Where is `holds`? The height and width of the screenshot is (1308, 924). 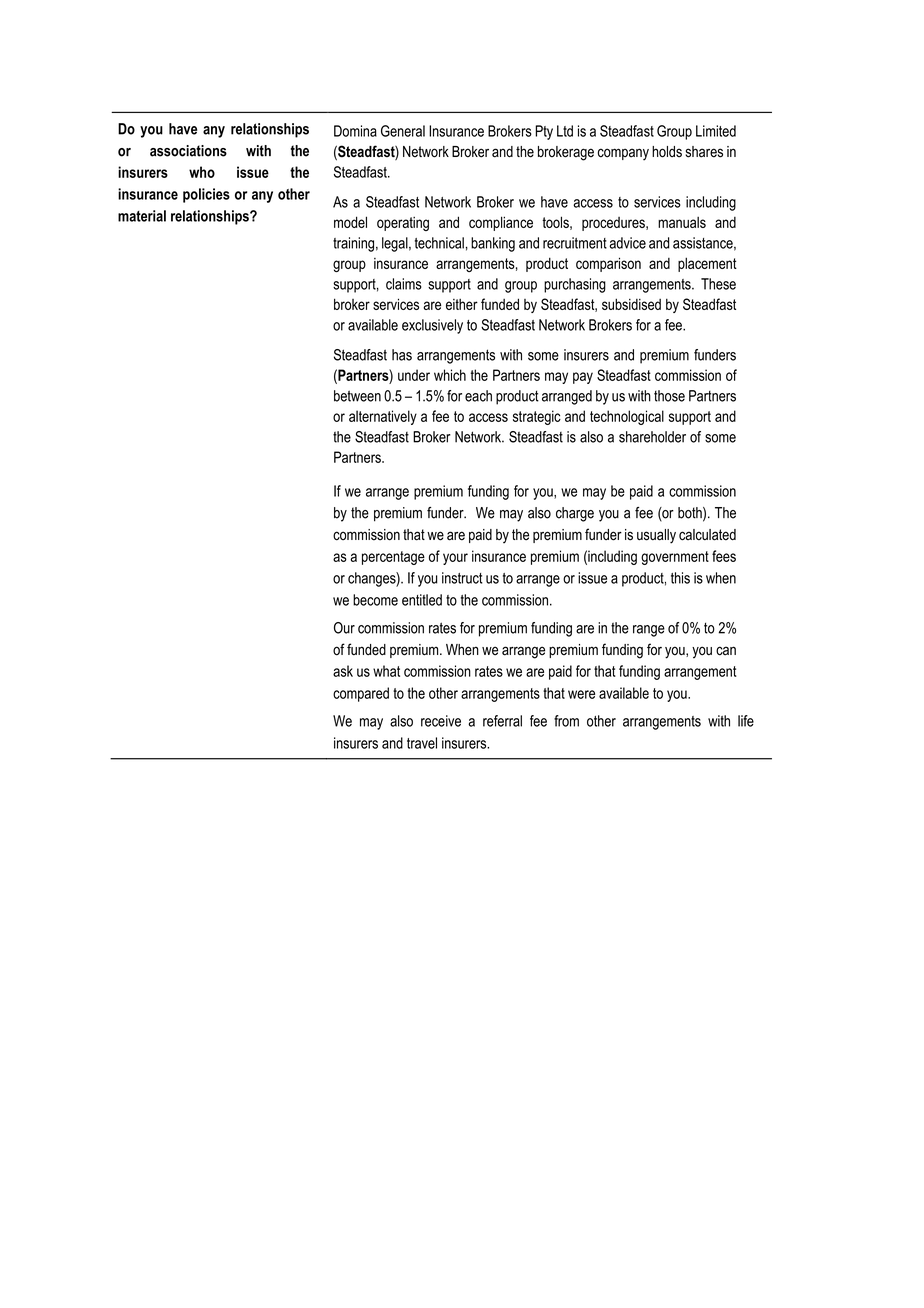
holds is located at coordinates (667, 152).
